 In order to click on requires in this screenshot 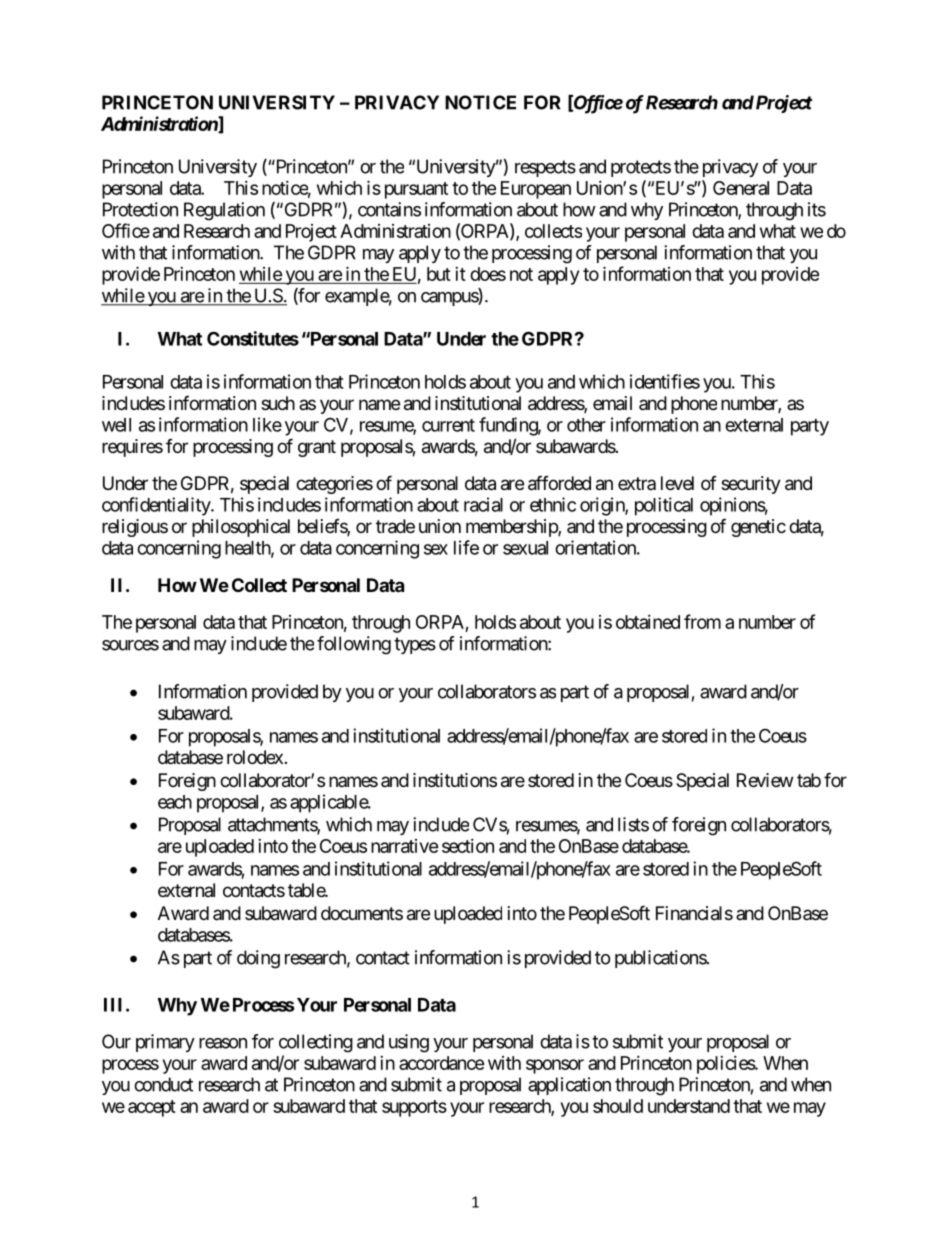, I will do `click(132, 448)`.
